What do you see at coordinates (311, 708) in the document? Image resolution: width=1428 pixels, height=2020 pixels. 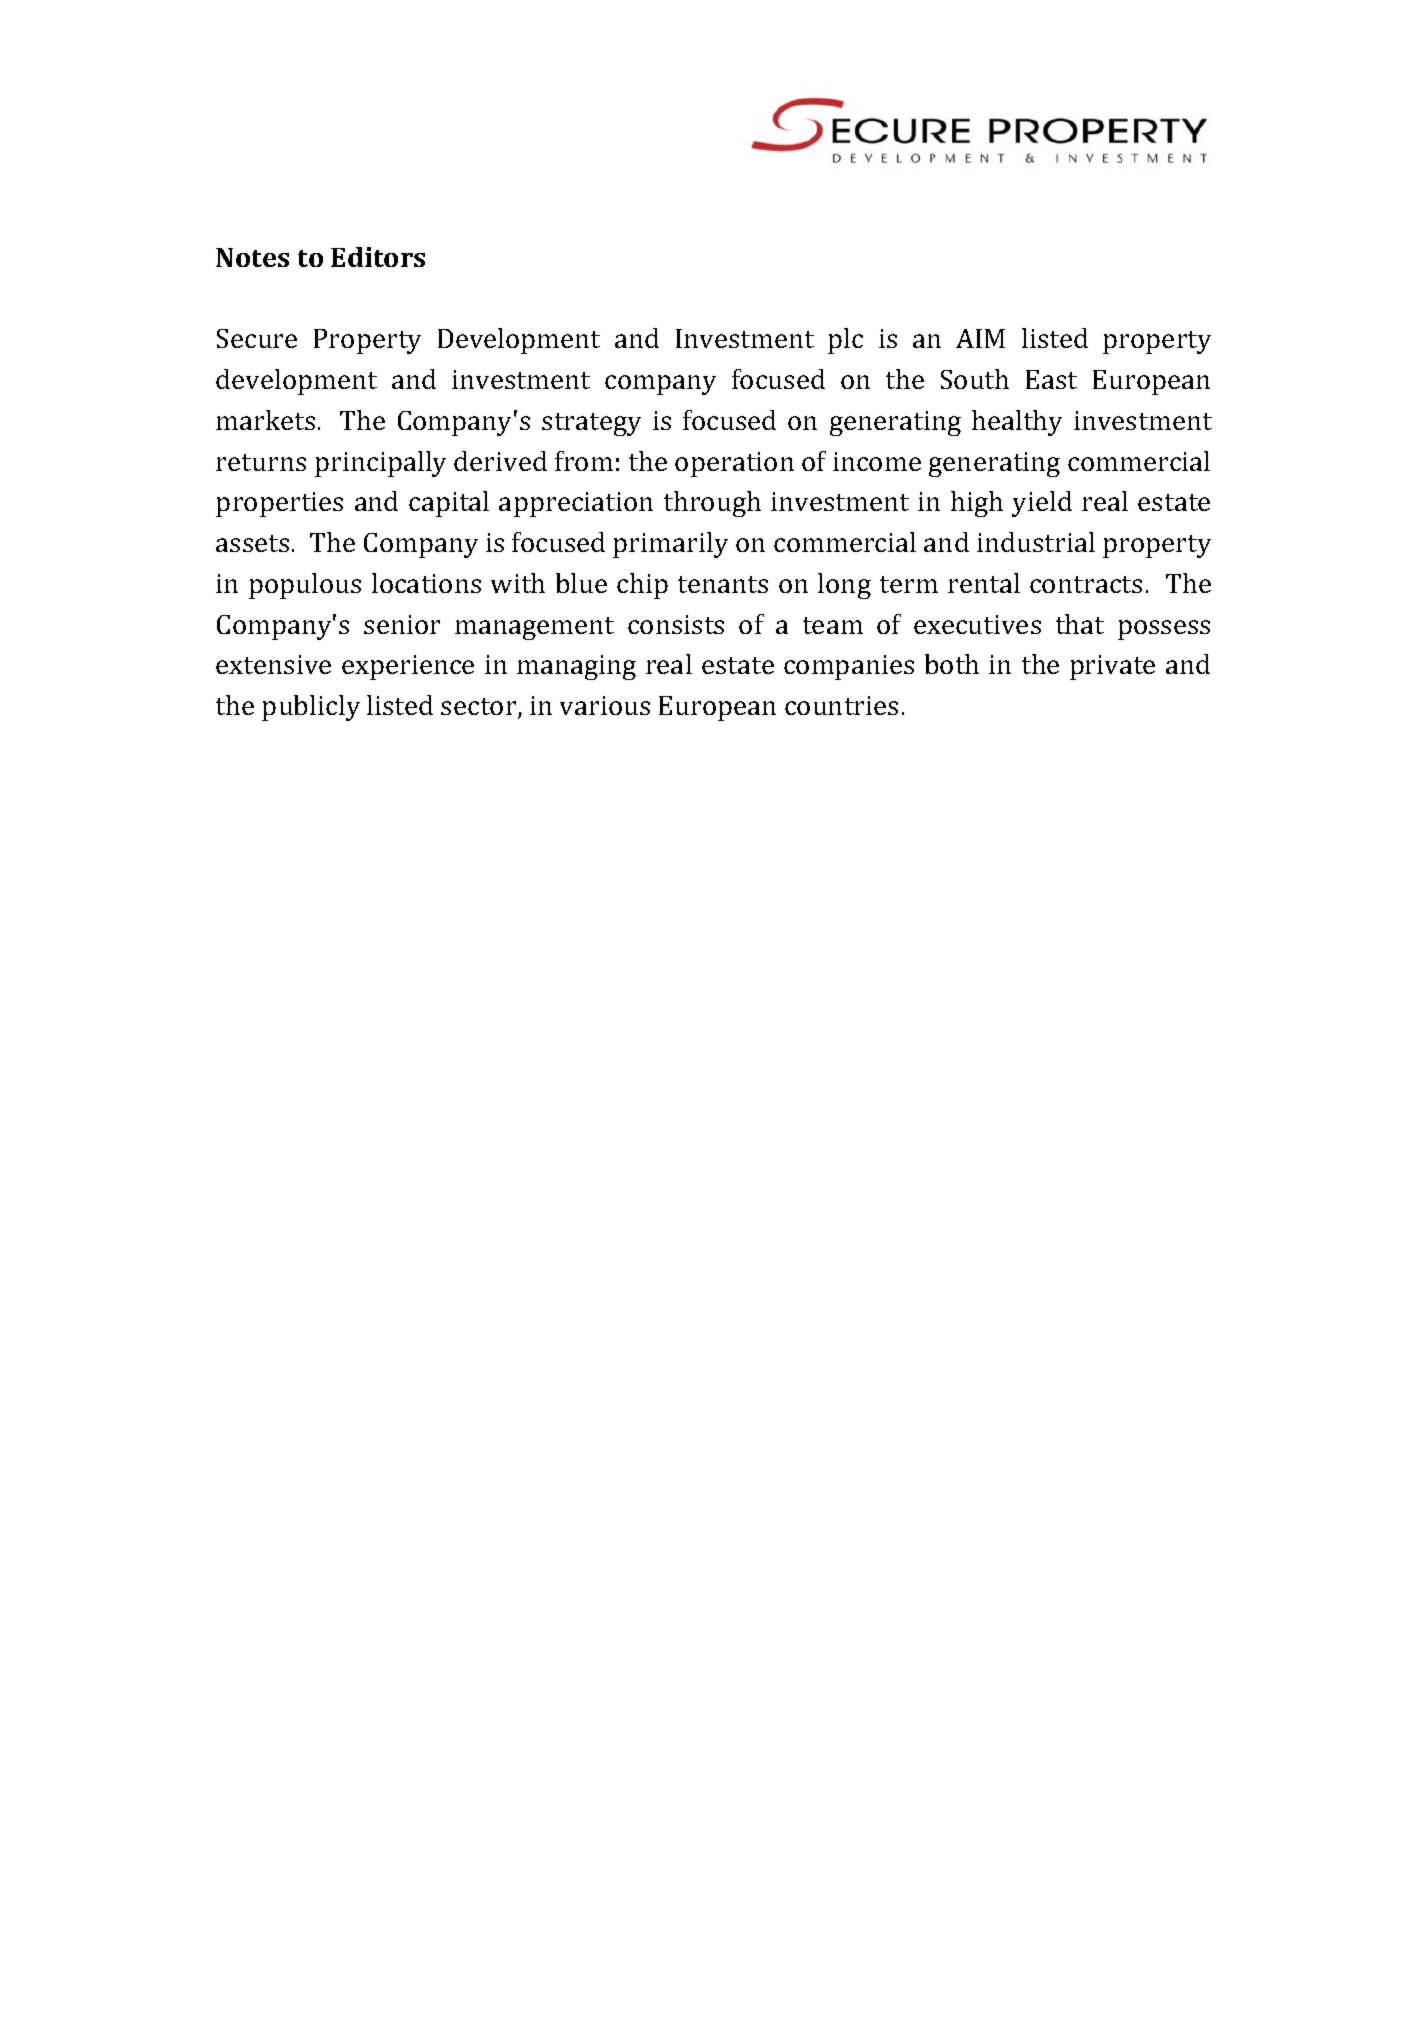 I see `publicly` at bounding box center [311, 708].
